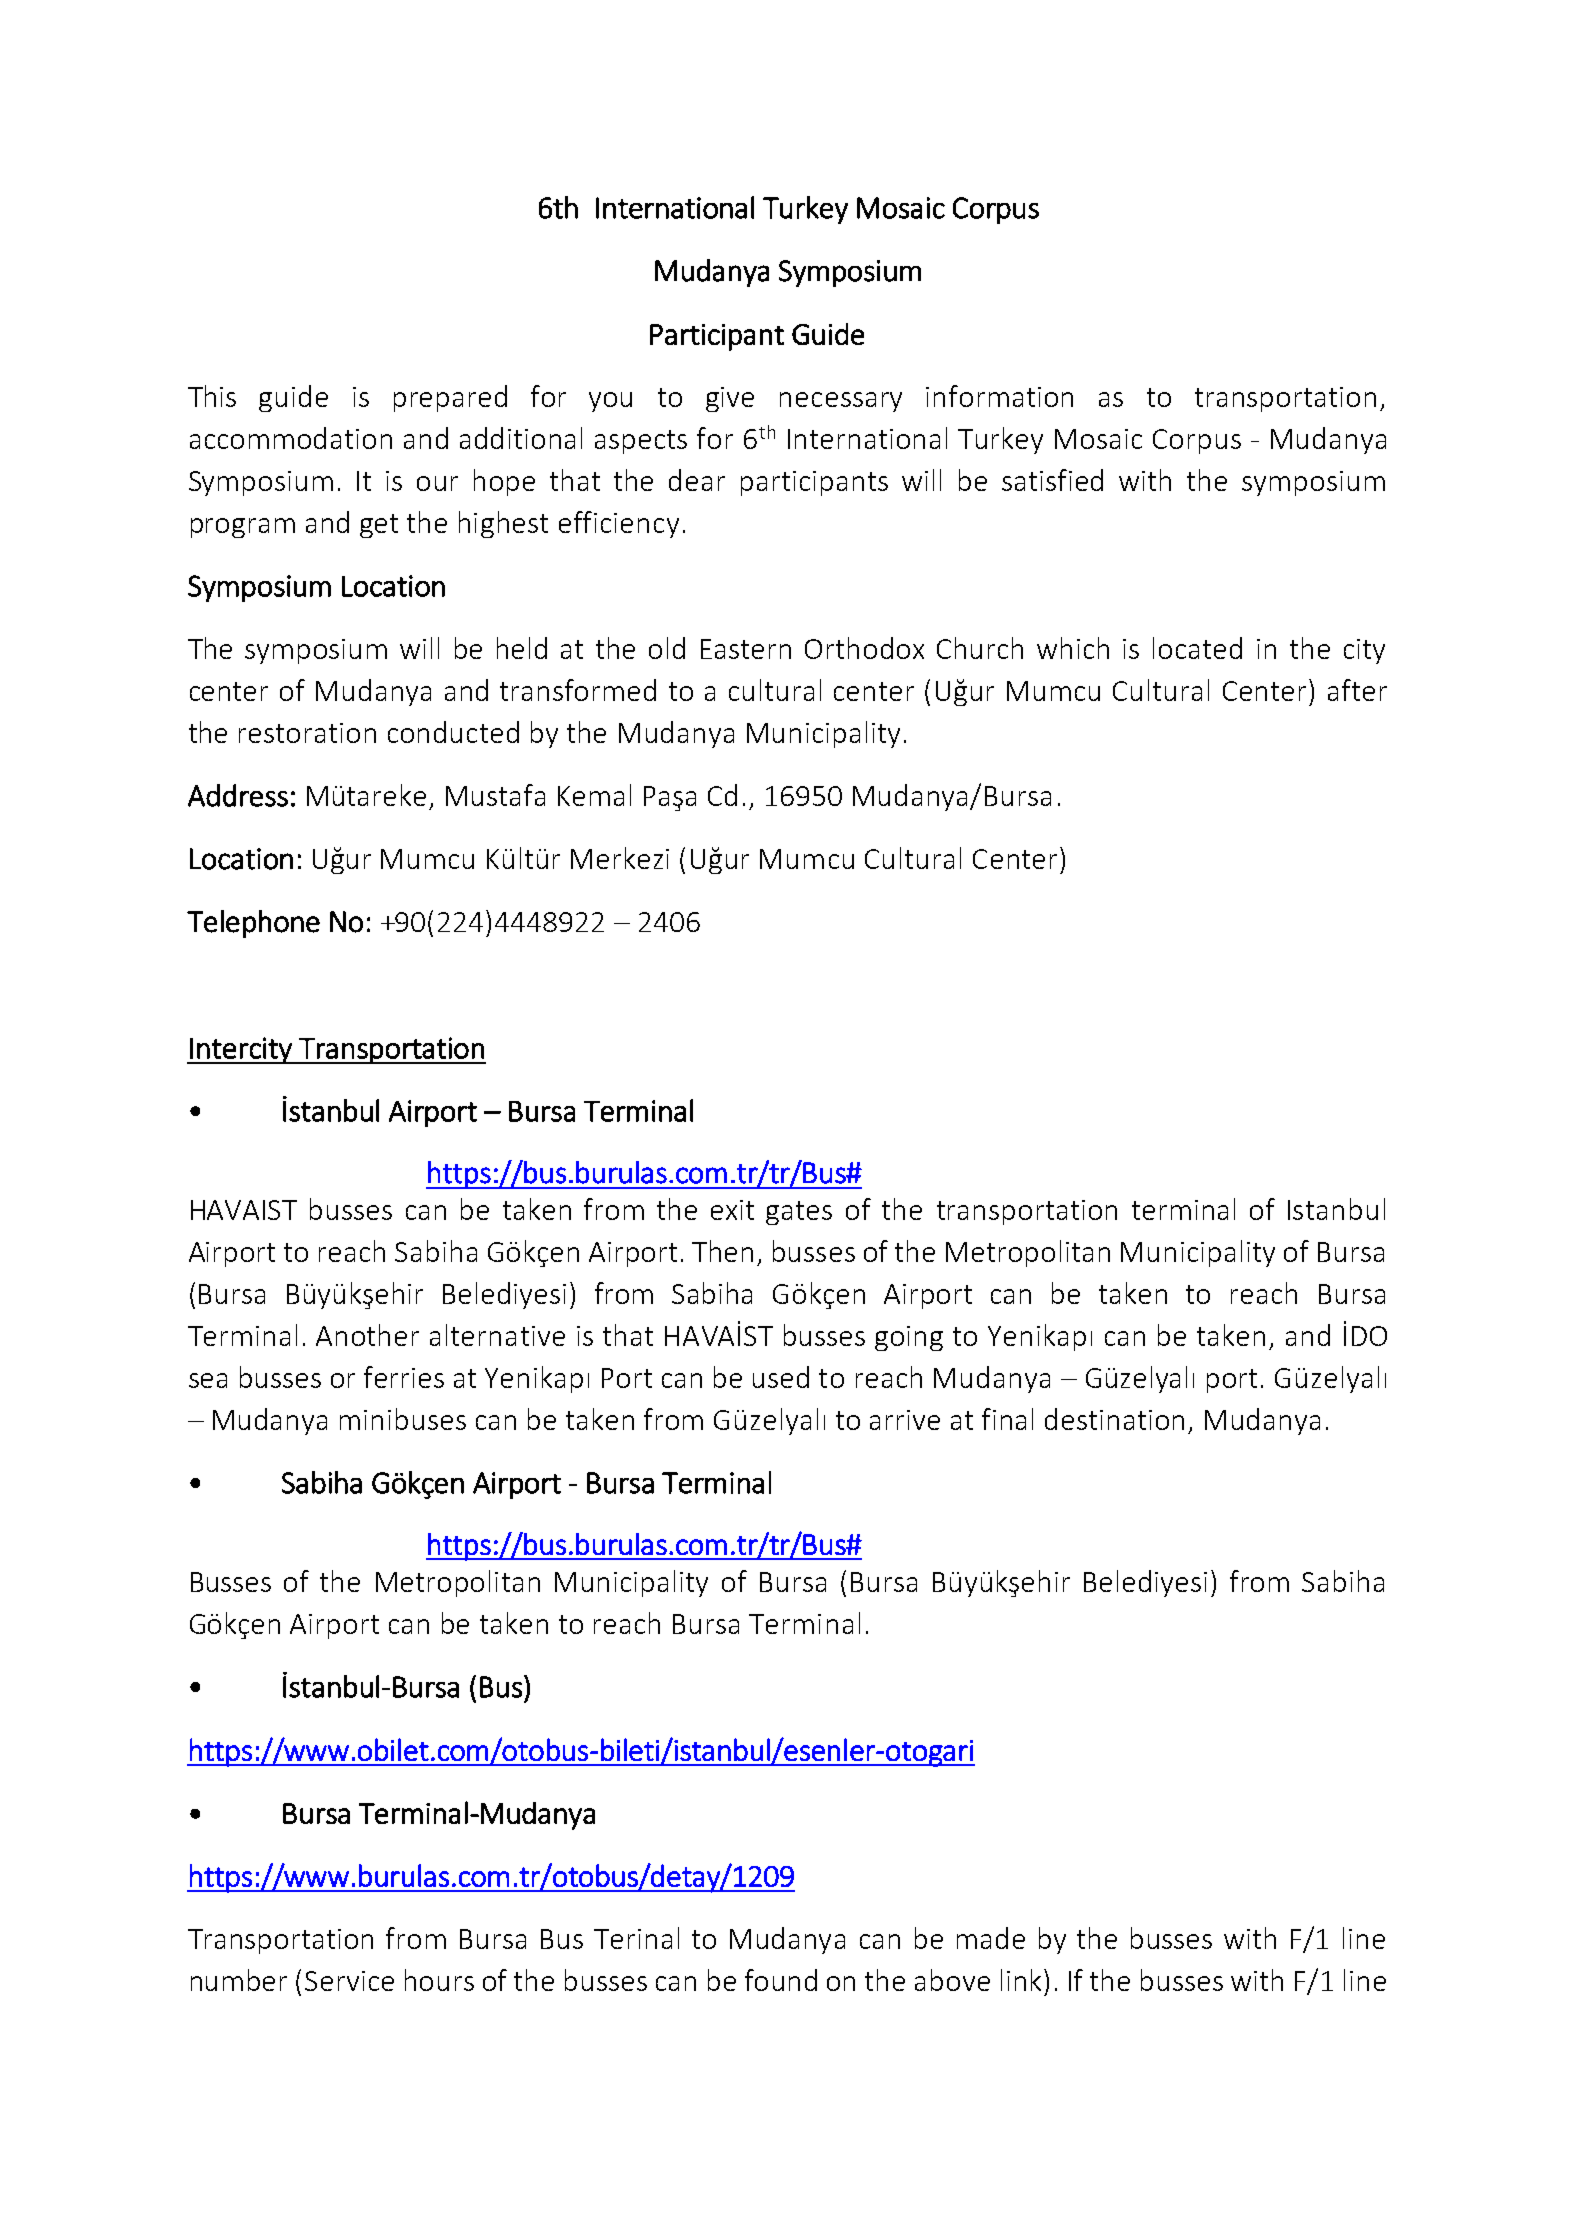  What do you see at coordinates (404, 1377) in the document?
I see `ferries` at bounding box center [404, 1377].
